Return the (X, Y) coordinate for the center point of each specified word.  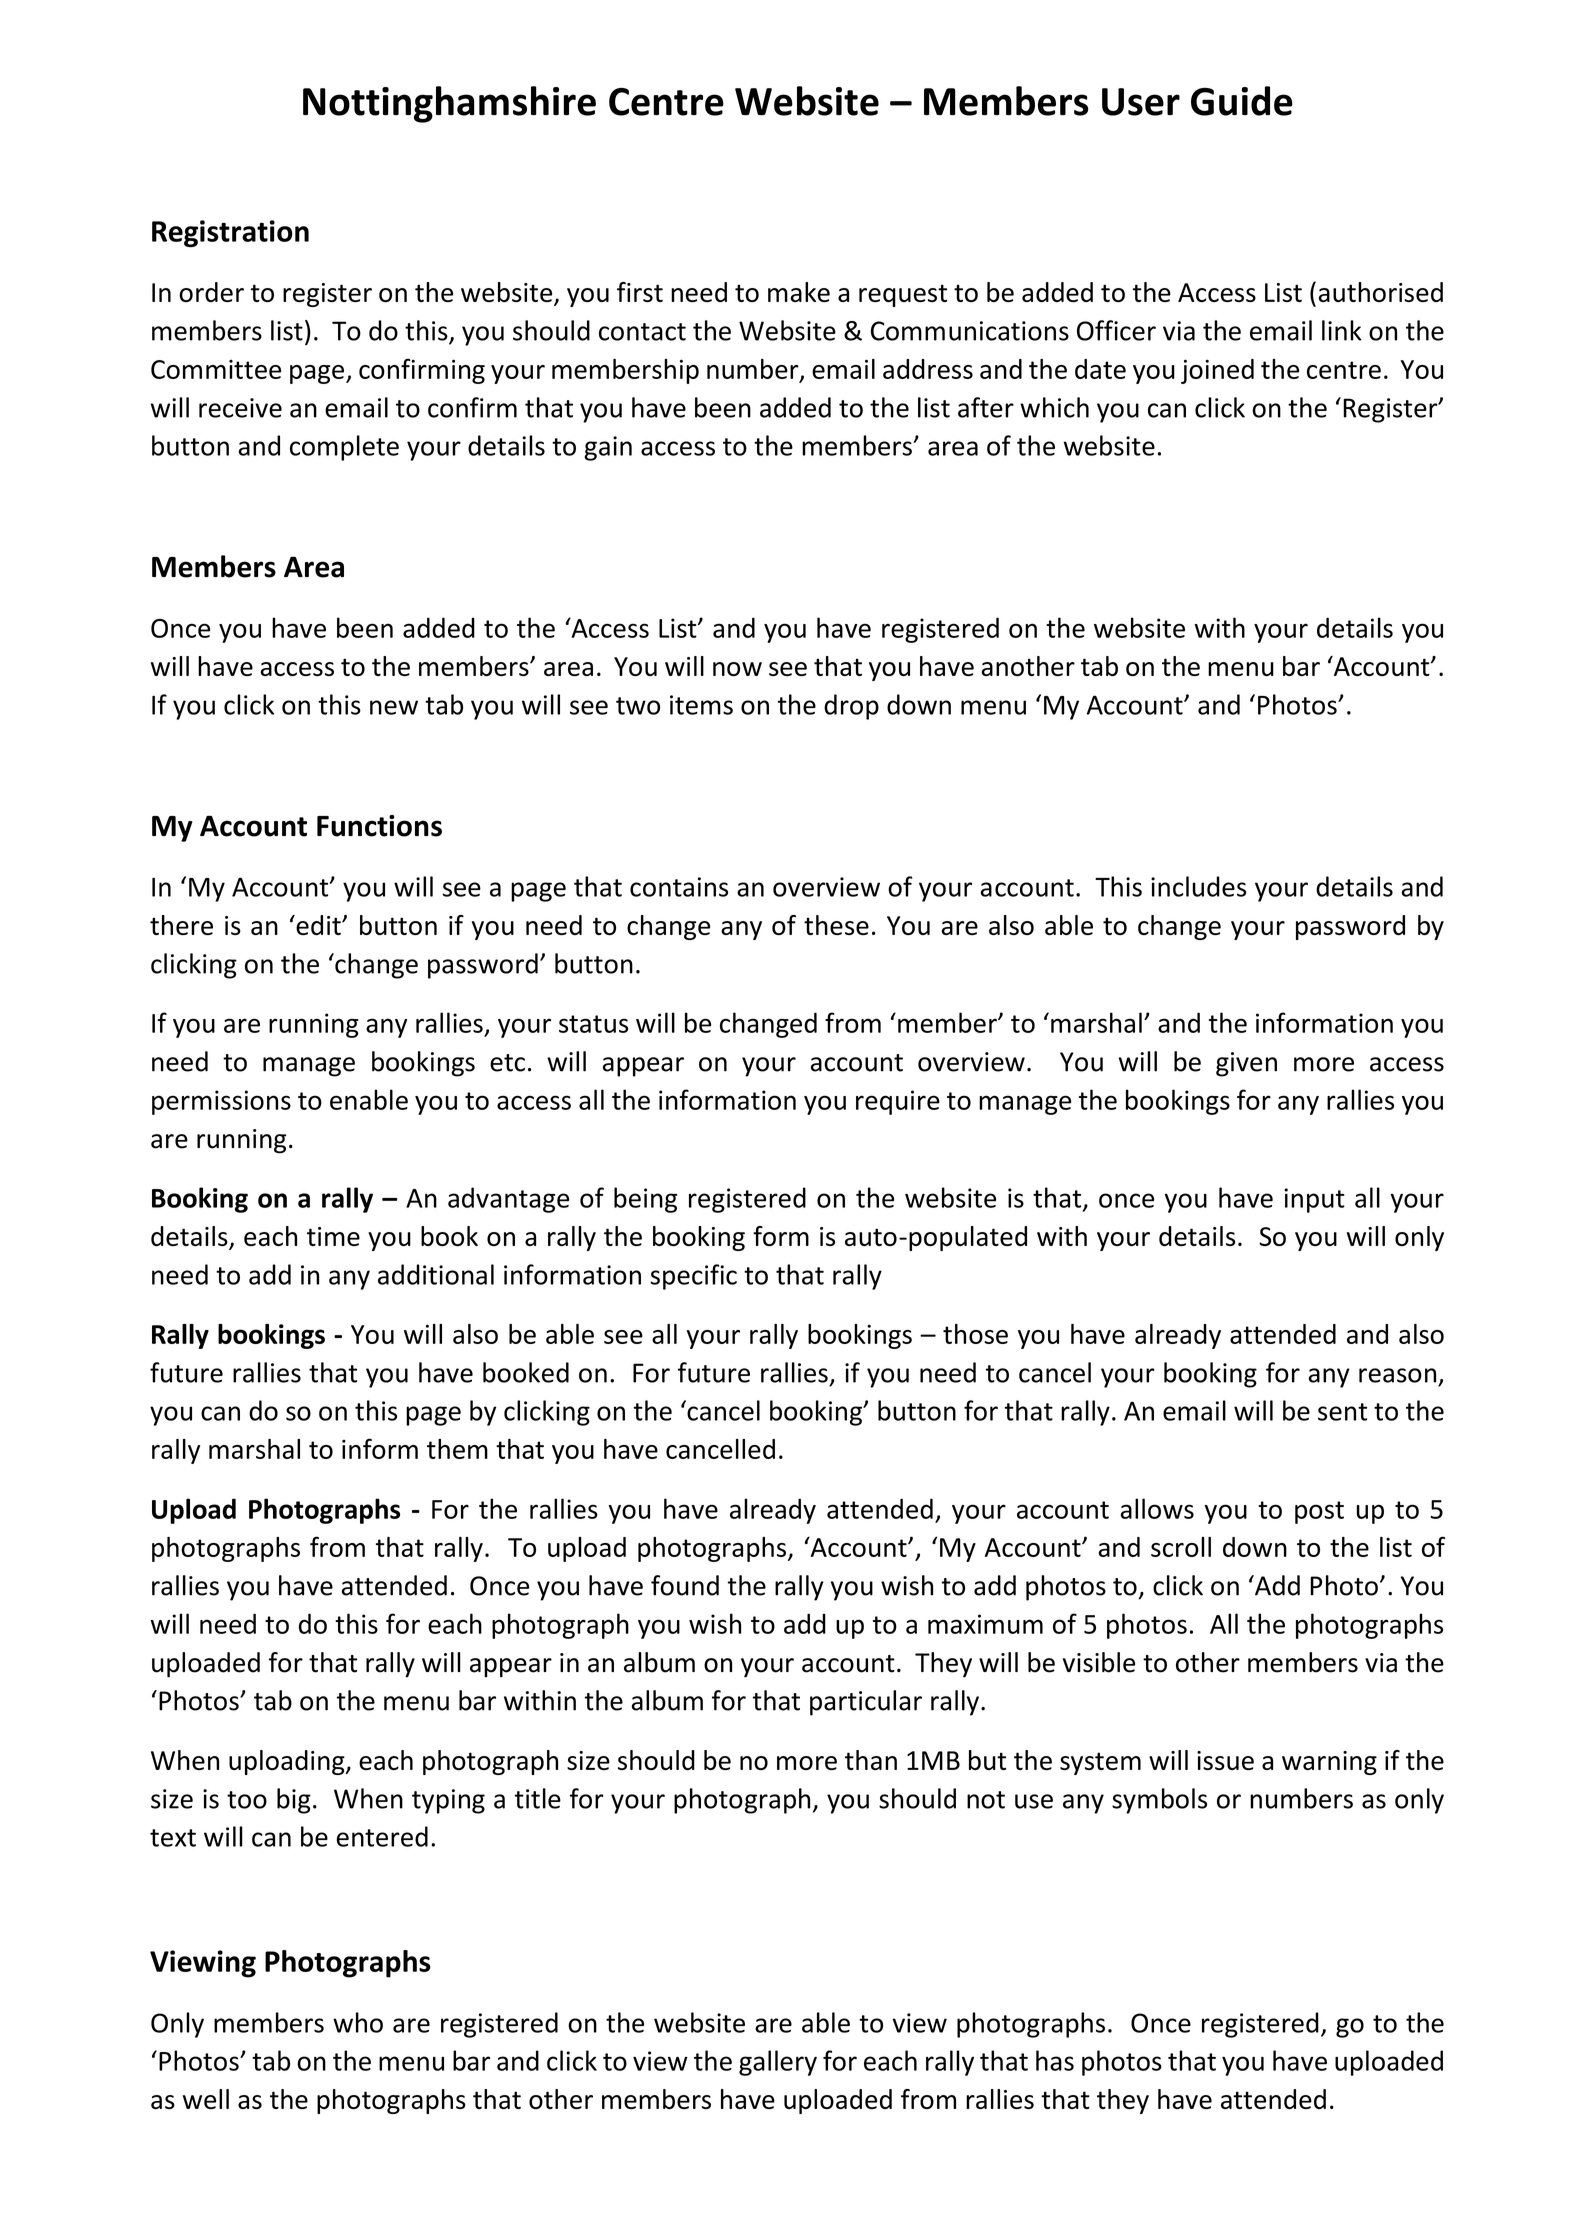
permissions (221, 1102)
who (358, 2022)
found (685, 1585)
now (737, 669)
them (457, 1449)
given (1246, 1064)
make (799, 292)
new (394, 707)
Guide (1242, 101)
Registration (230, 234)
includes (1198, 886)
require (898, 1102)
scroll (1181, 1547)
